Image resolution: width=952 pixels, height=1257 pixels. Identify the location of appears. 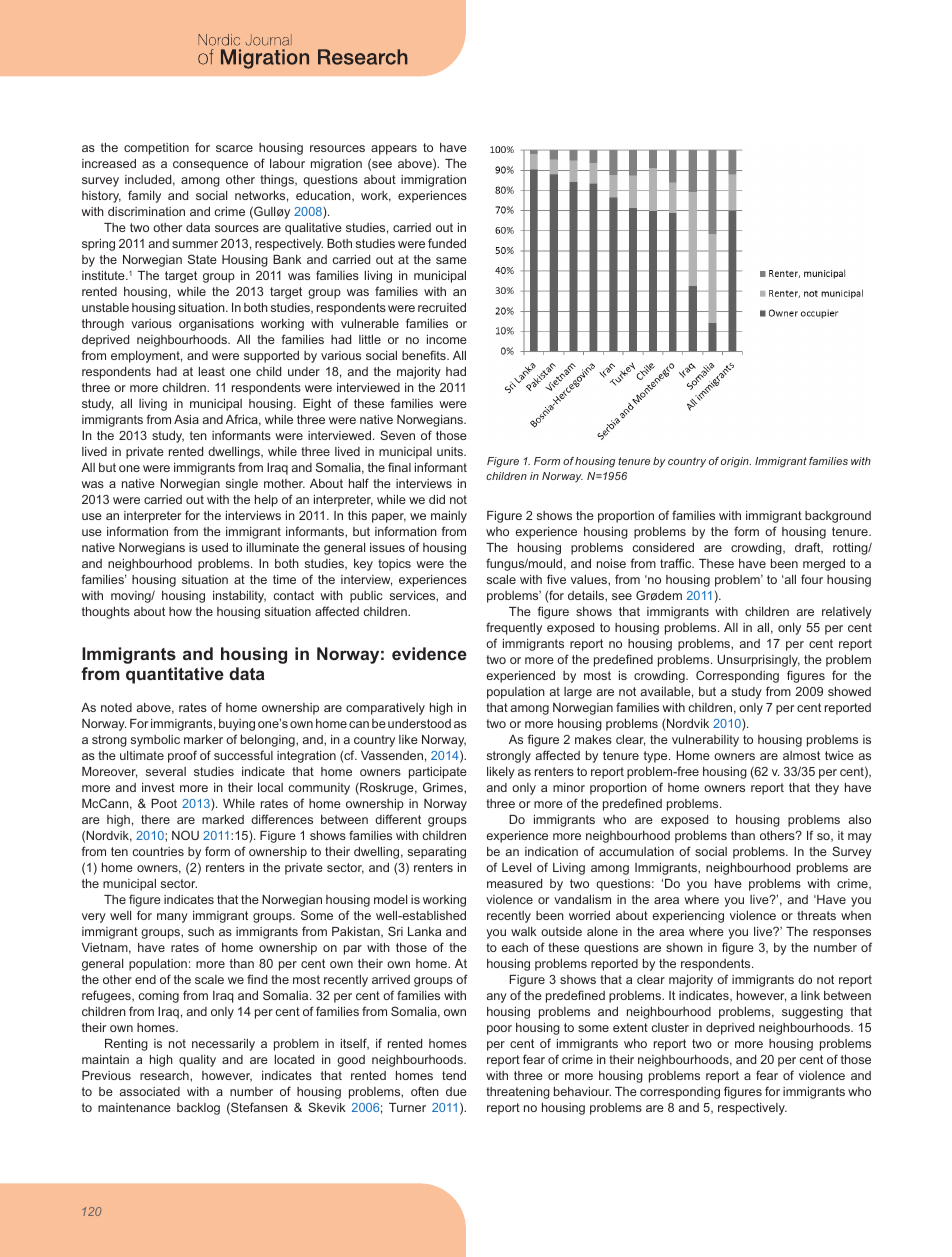
(394, 150).
